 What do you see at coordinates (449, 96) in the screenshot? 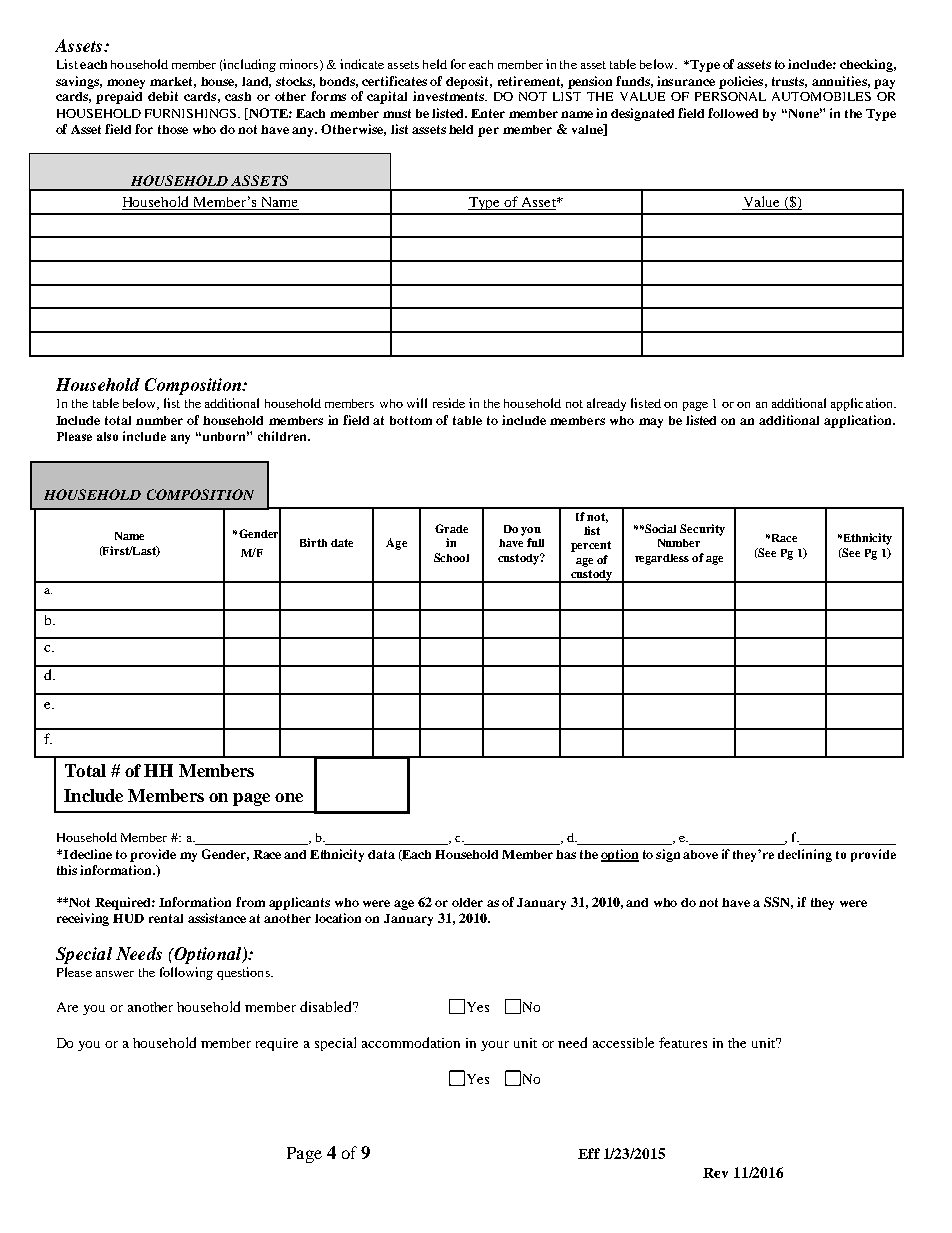
I see `investments` at bounding box center [449, 96].
